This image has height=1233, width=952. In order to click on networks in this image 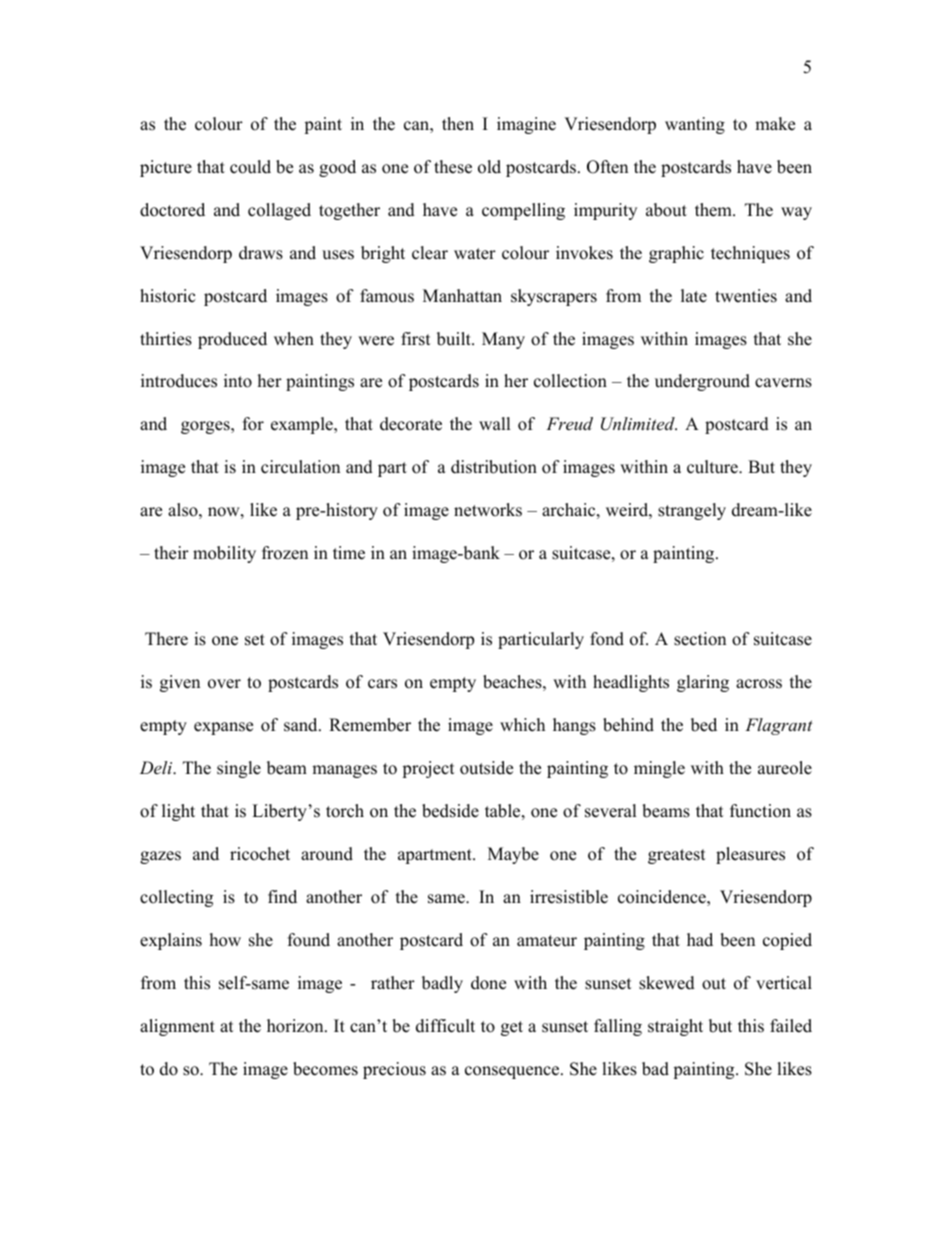, I will do `click(488, 510)`.
